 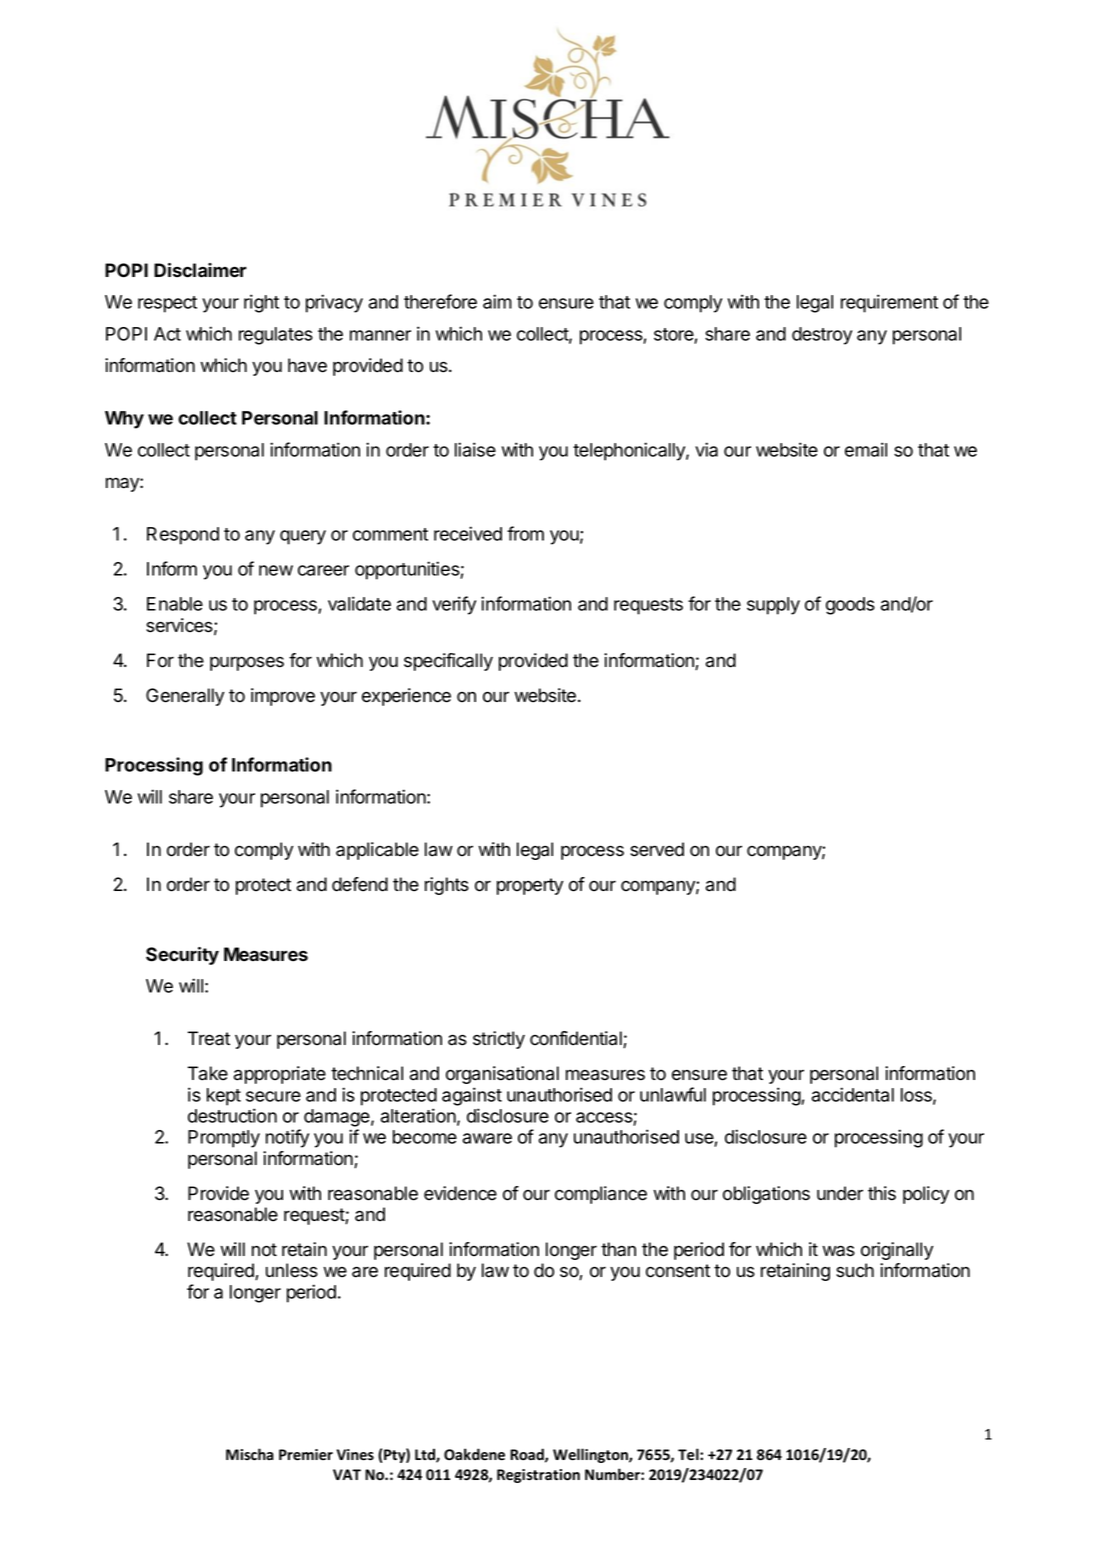 I want to click on property, so click(x=530, y=886).
